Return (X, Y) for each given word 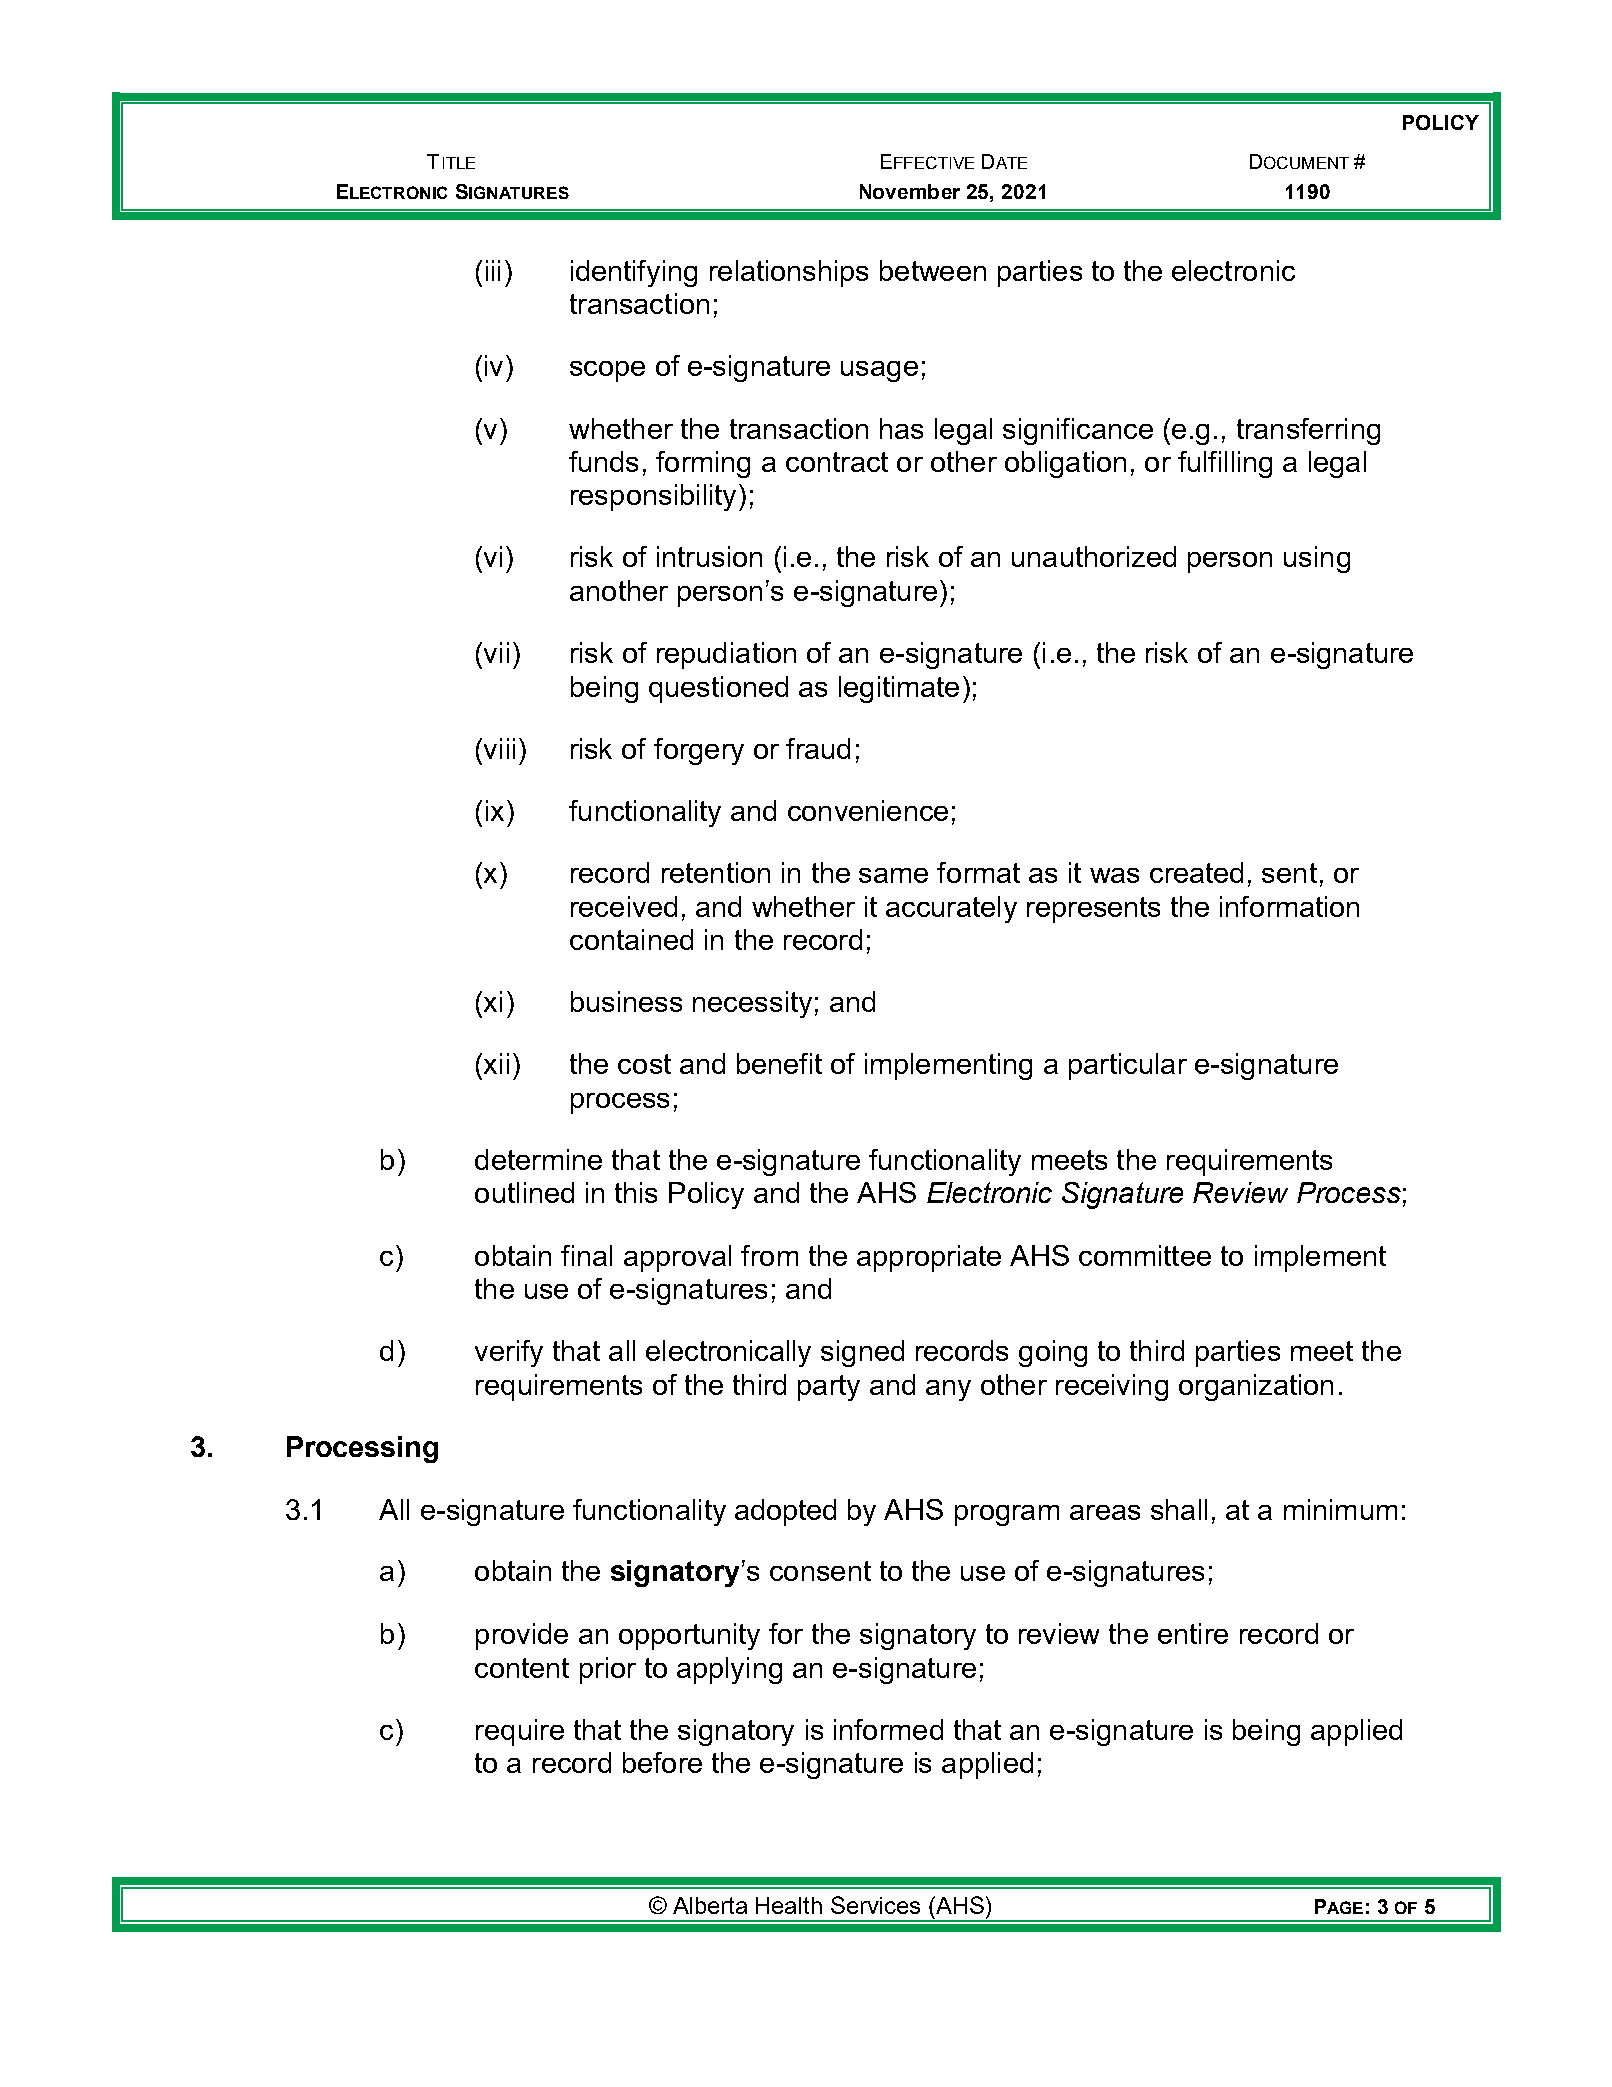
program (1007, 1515)
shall (1179, 1509)
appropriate (929, 1258)
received (624, 906)
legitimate (899, 689)
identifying (634, 273)
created (1196, 872)
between (933, 270)
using (1317, 559)
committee (1145, 1255)
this (636, 1192)
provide (522, 1636)
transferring (1308, 431)
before (662, 1762)
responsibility (653, 497)
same (893, 875)
